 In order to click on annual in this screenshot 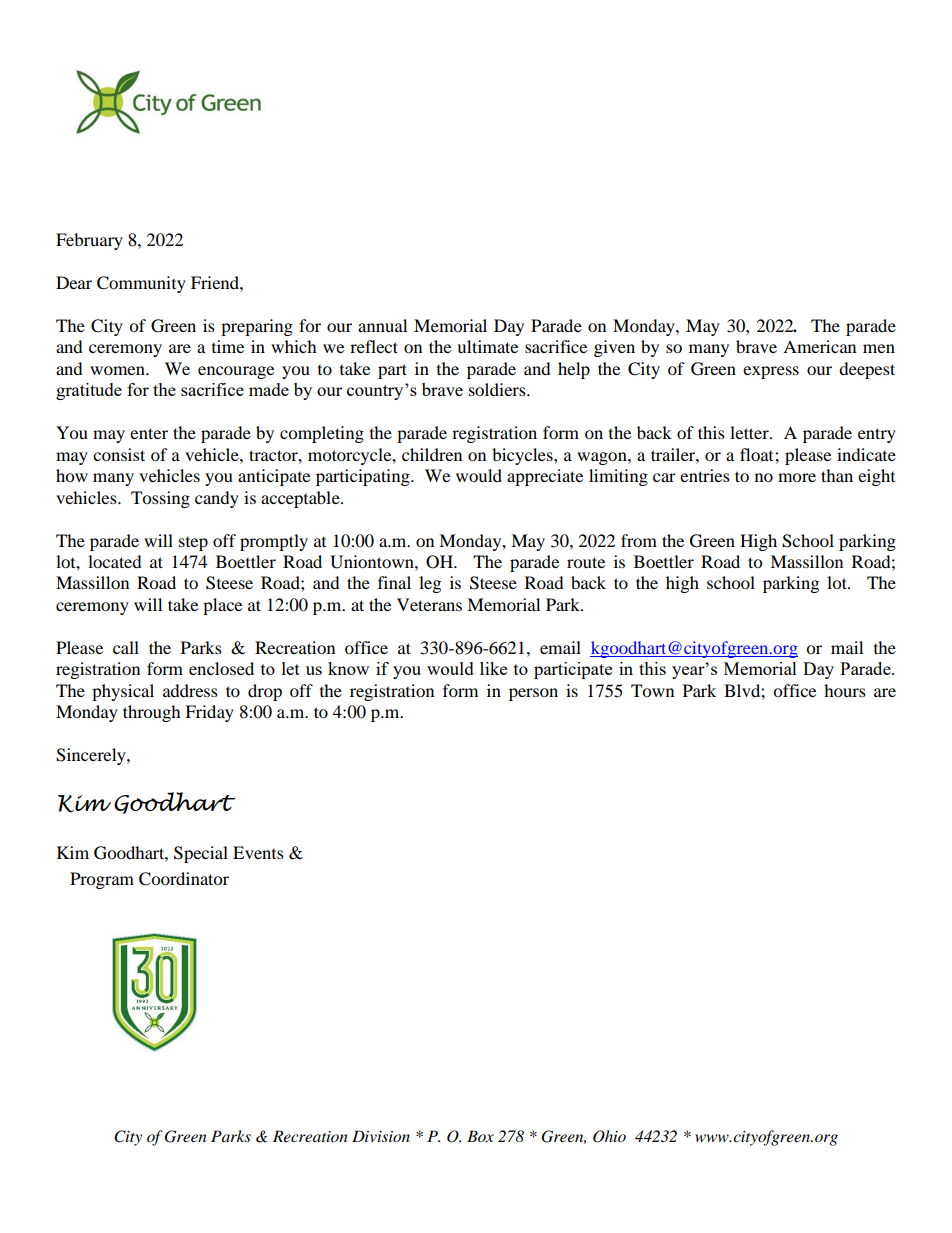, I will do `click(382, 325)`.
